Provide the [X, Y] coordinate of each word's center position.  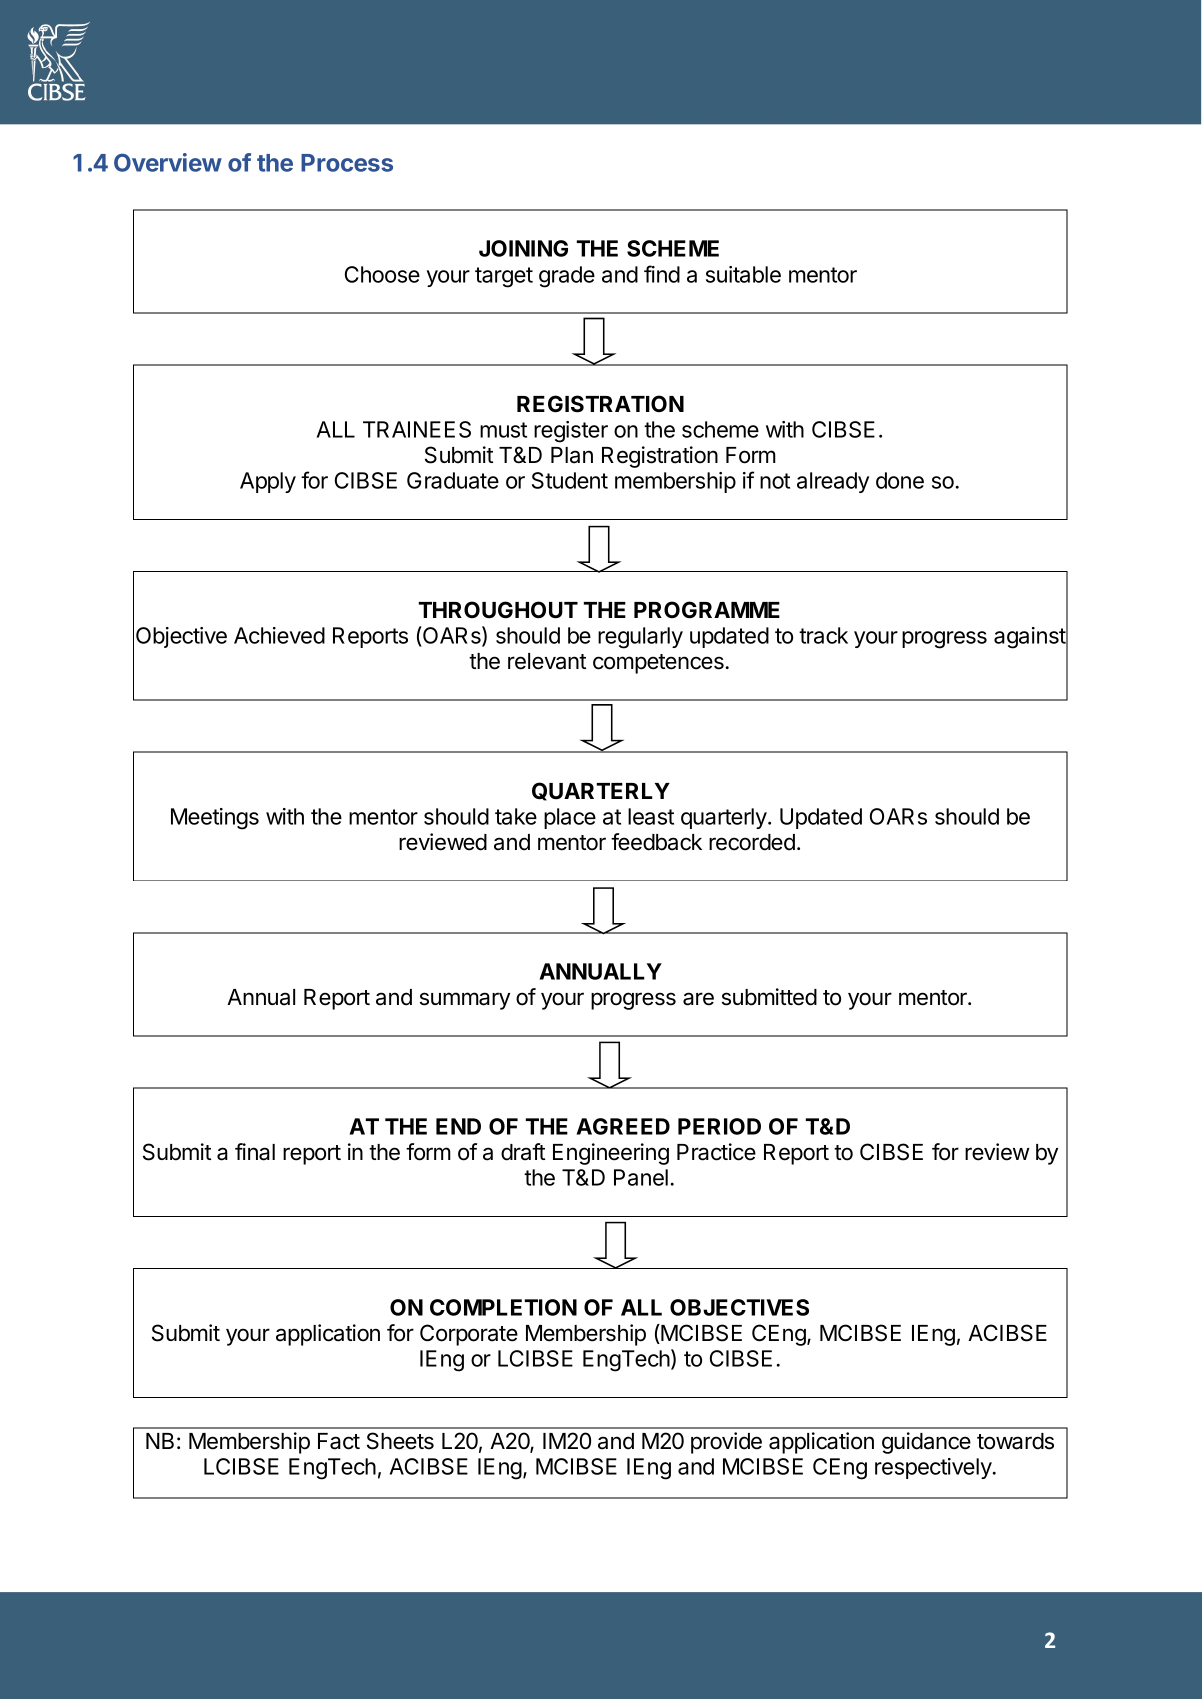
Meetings [215, 819]
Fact [339, 1441]
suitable [743, 274]
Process [347, 163]
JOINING [523, 248]
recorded [752, 842]
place [570, 818]
